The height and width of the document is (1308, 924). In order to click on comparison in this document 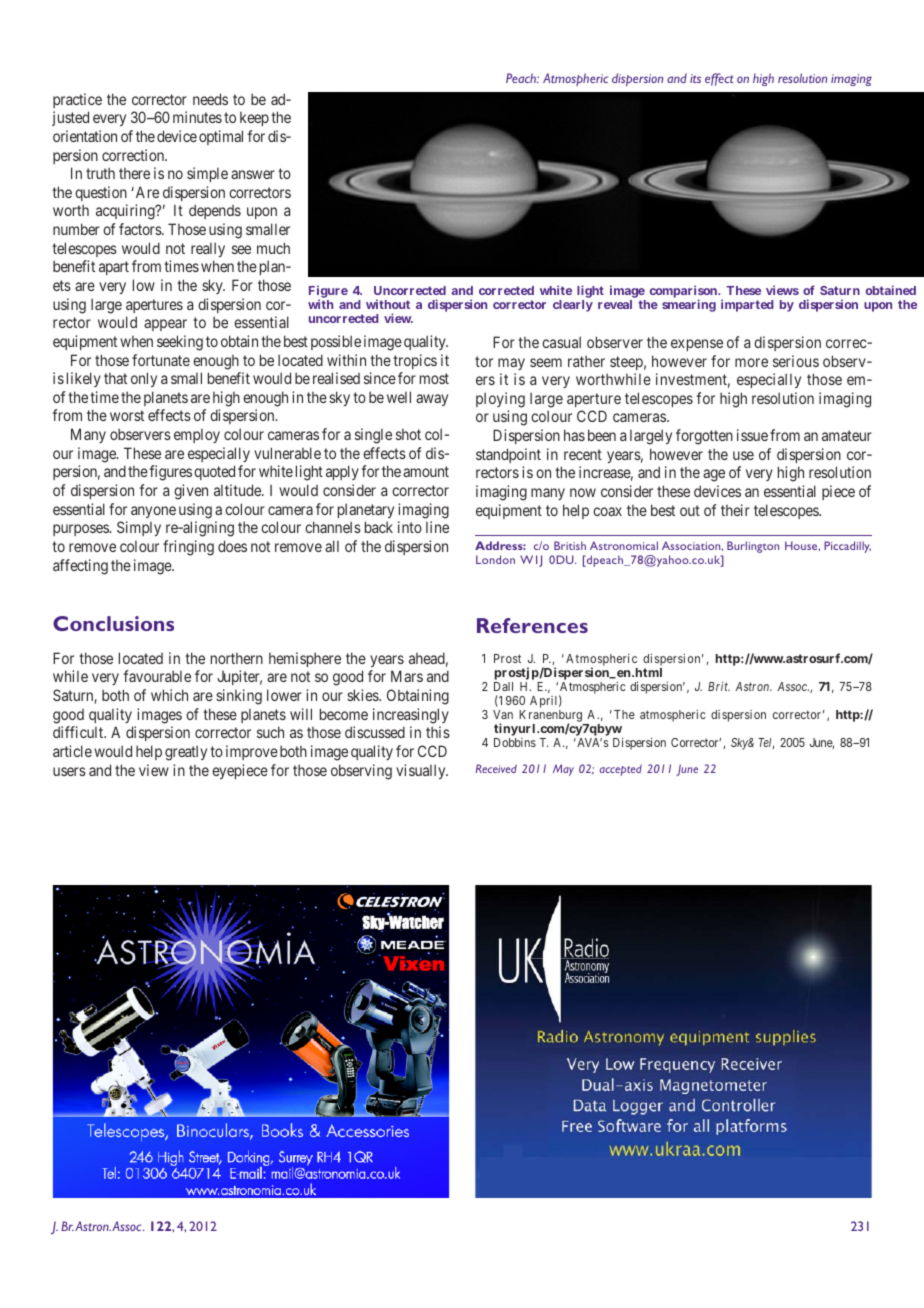, I will do `click(684, 293)`.
